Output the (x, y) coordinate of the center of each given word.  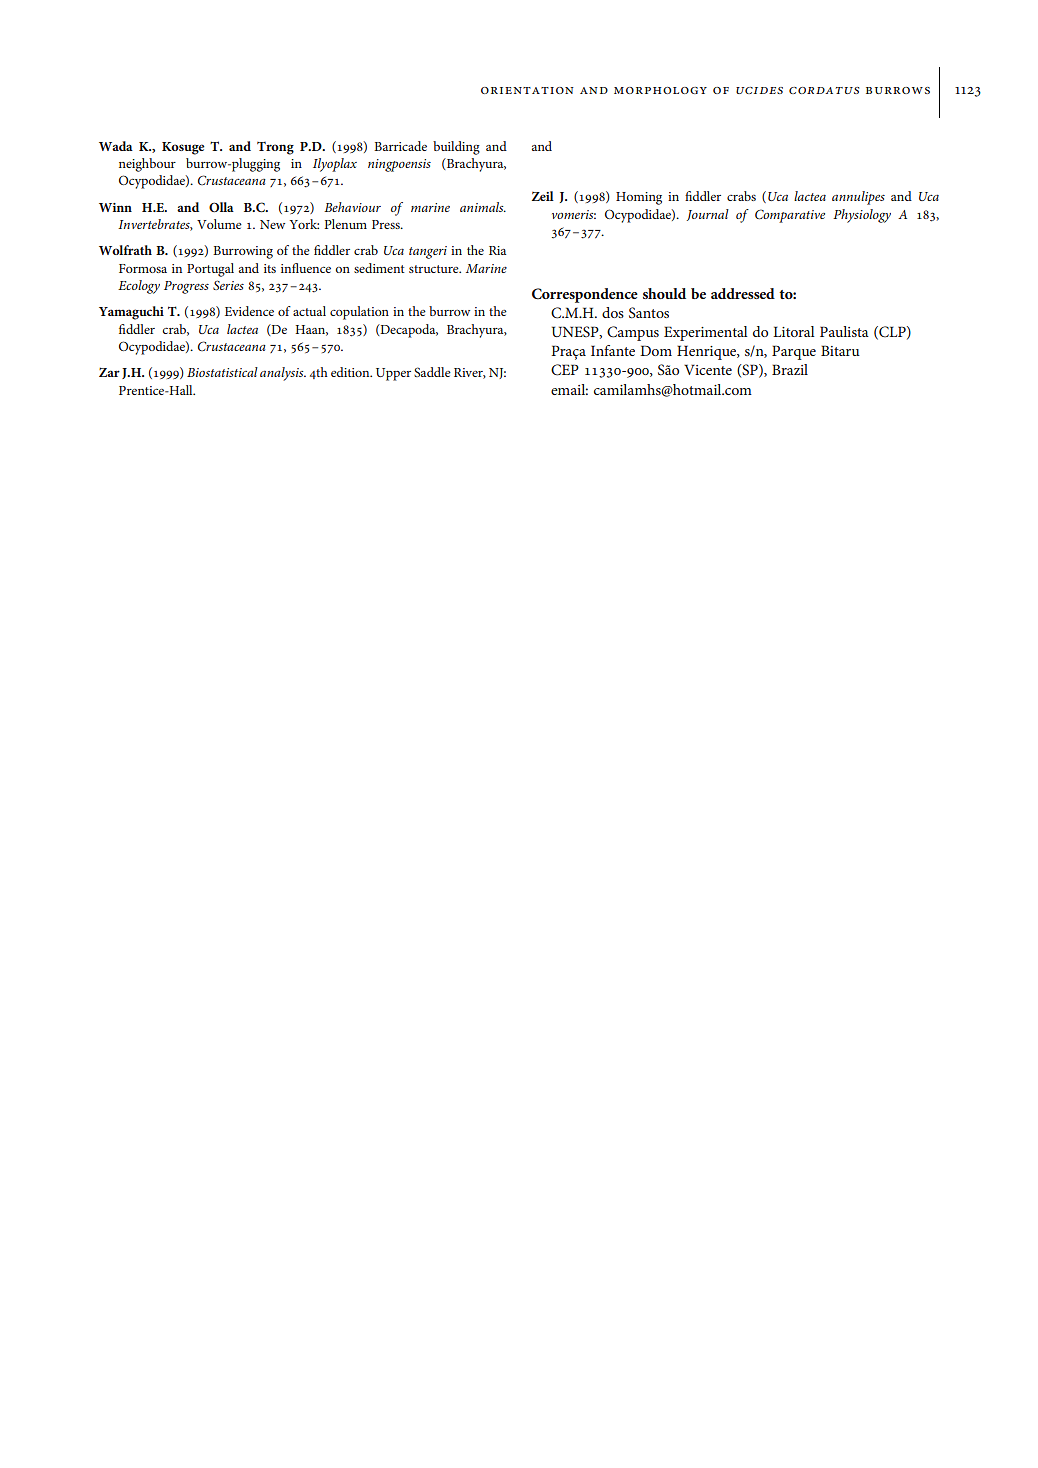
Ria (497, 250)
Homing (639, 198)
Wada (116, 146)
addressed (743, 293)
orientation (527, 90)
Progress (186, 287)
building (456, 148)
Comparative (790, 216)
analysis (283, 374)
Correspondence (585, 295)
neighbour (147, 165)
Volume (219, 224)
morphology (660, 90)
